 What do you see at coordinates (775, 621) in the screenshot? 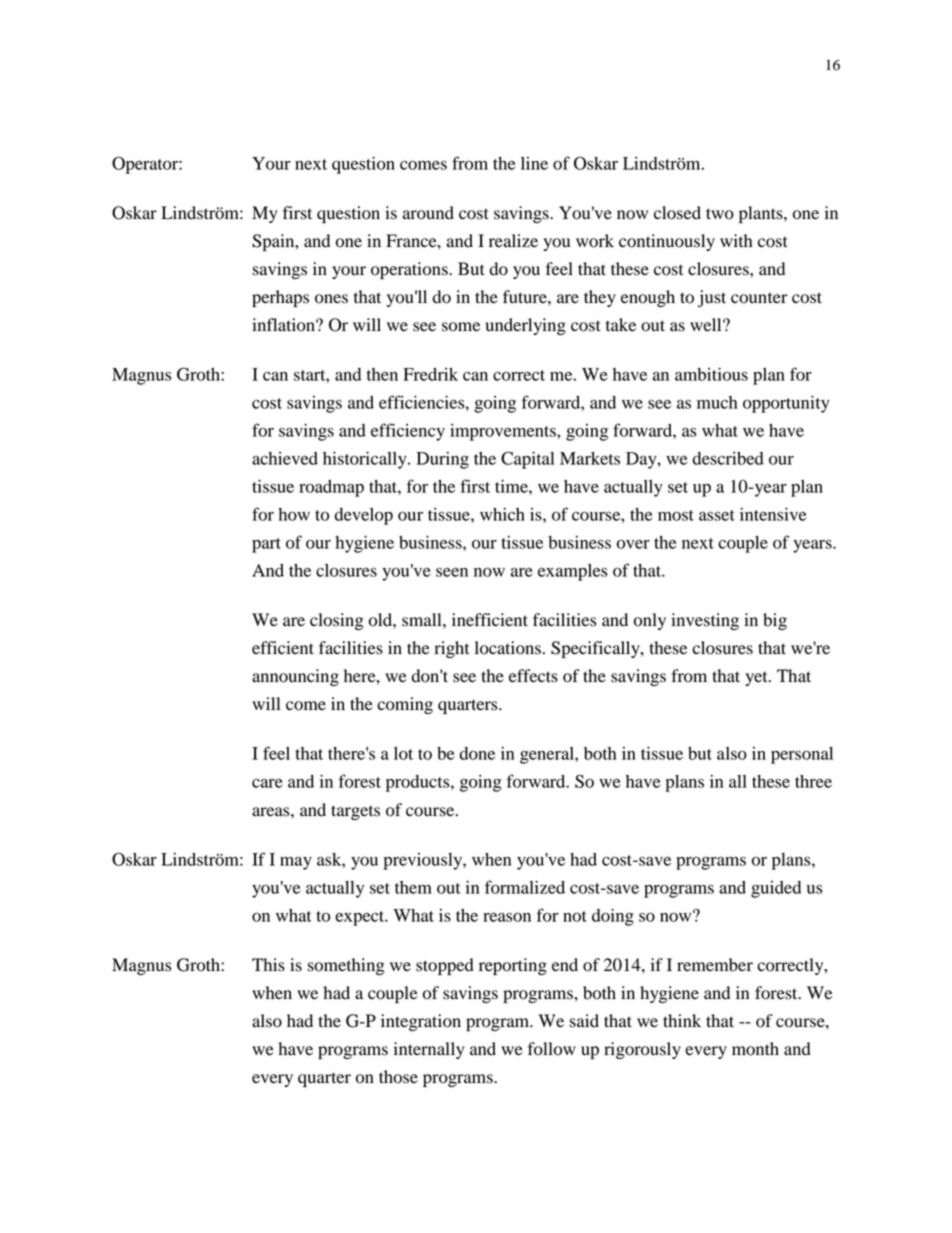
I see `big` at bounding box center [775, 621].
